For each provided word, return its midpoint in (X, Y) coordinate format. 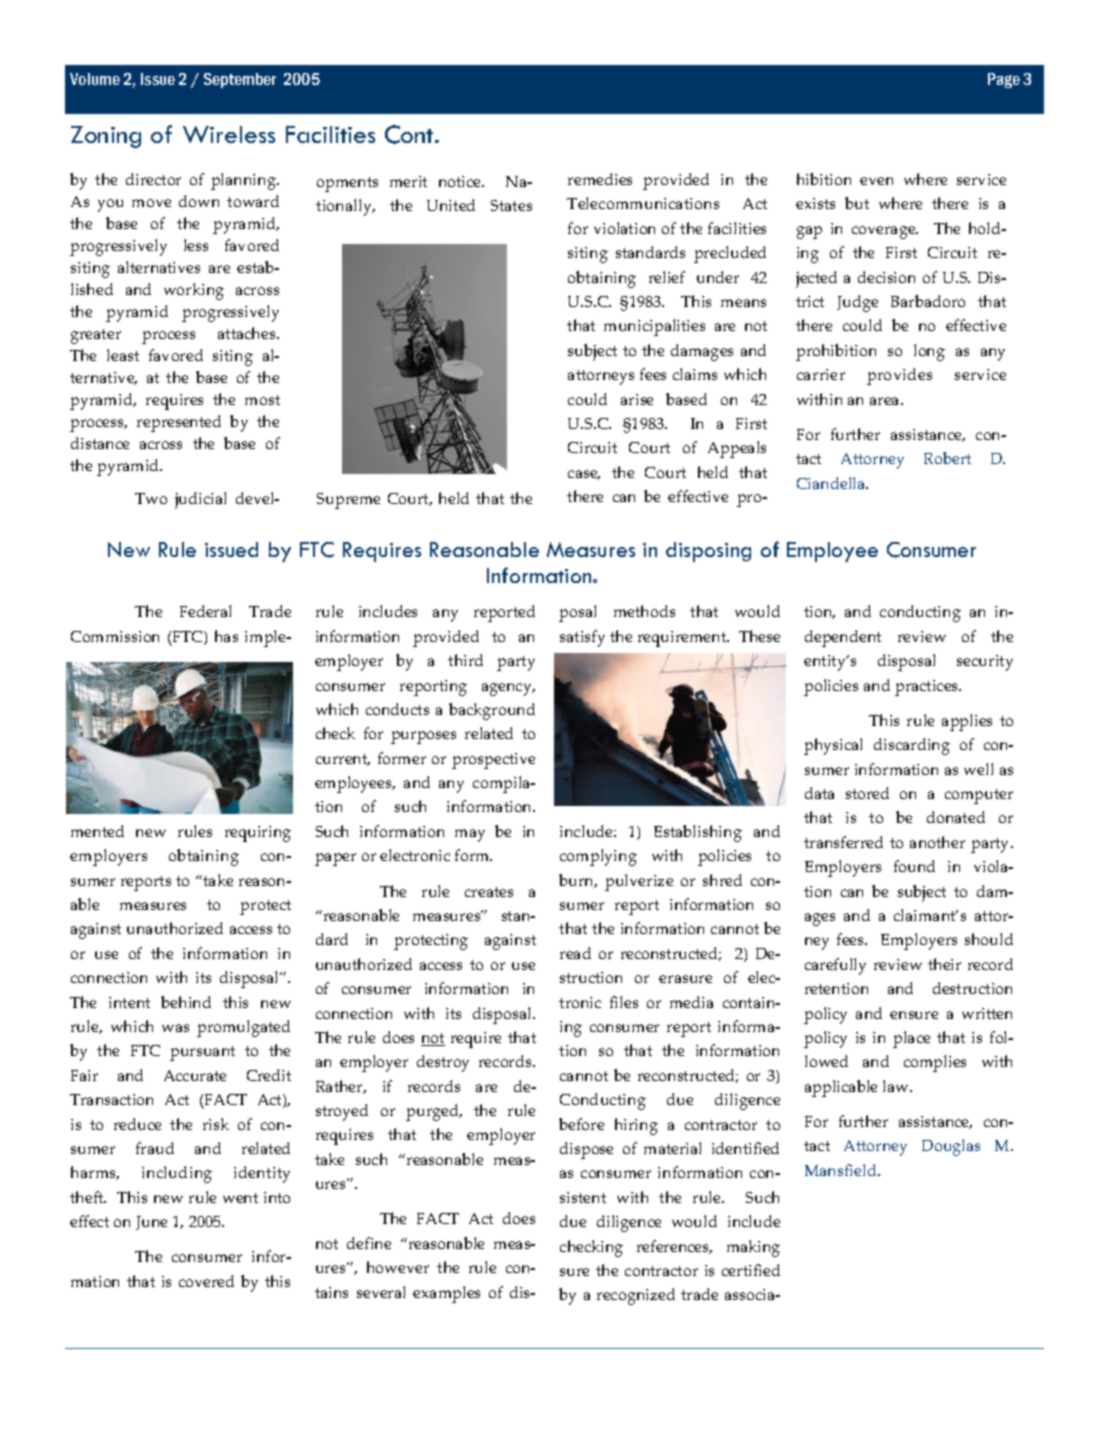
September (240, 80)
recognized (636, 1296)
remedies (600, 179)
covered (206, 1281)
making (753, 1248)
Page (1004, 80)
